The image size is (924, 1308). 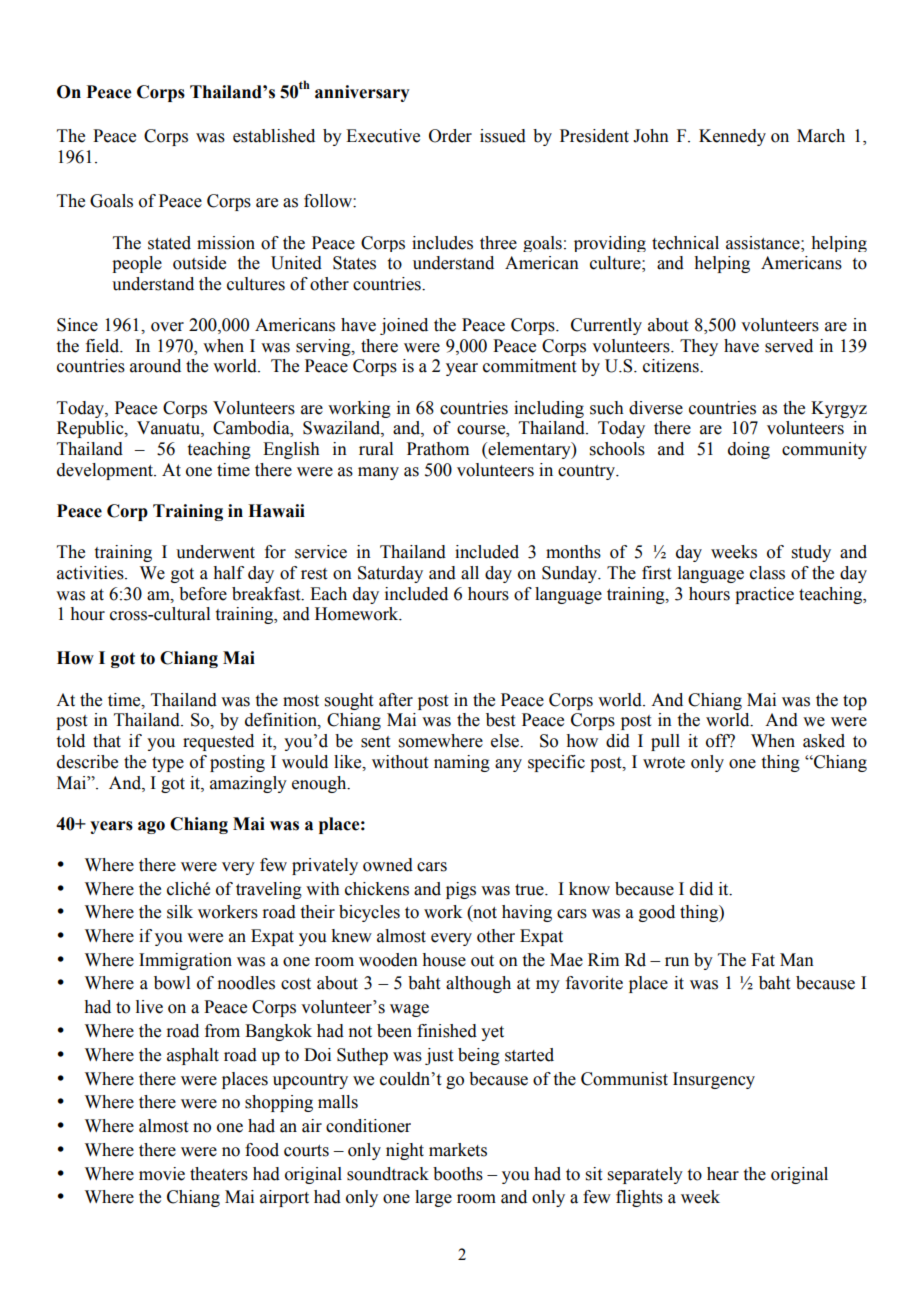 I want to click on movie, so click(x=162, y=1174).
